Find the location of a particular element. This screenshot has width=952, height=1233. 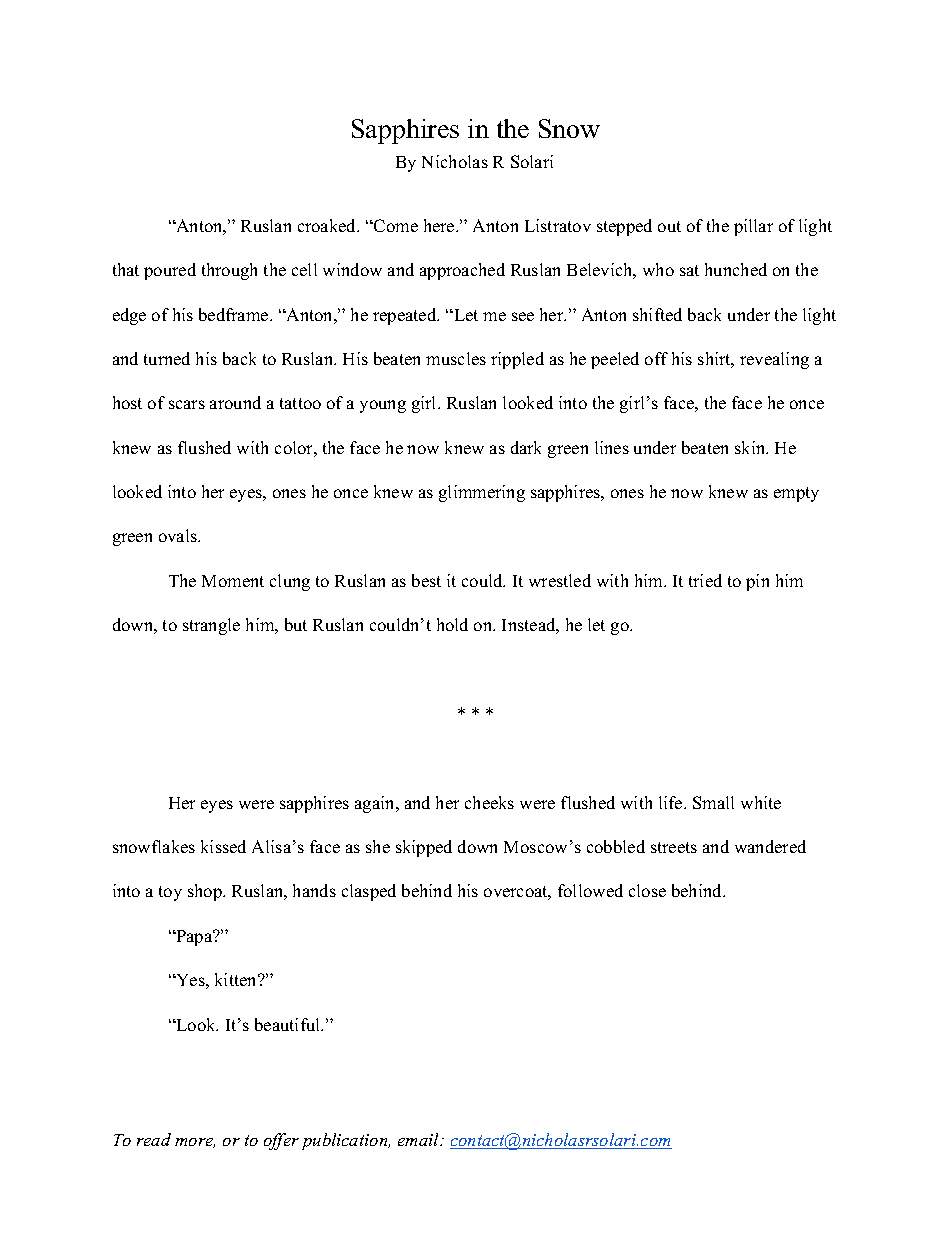

shop is located at coordinates (206, 892).
